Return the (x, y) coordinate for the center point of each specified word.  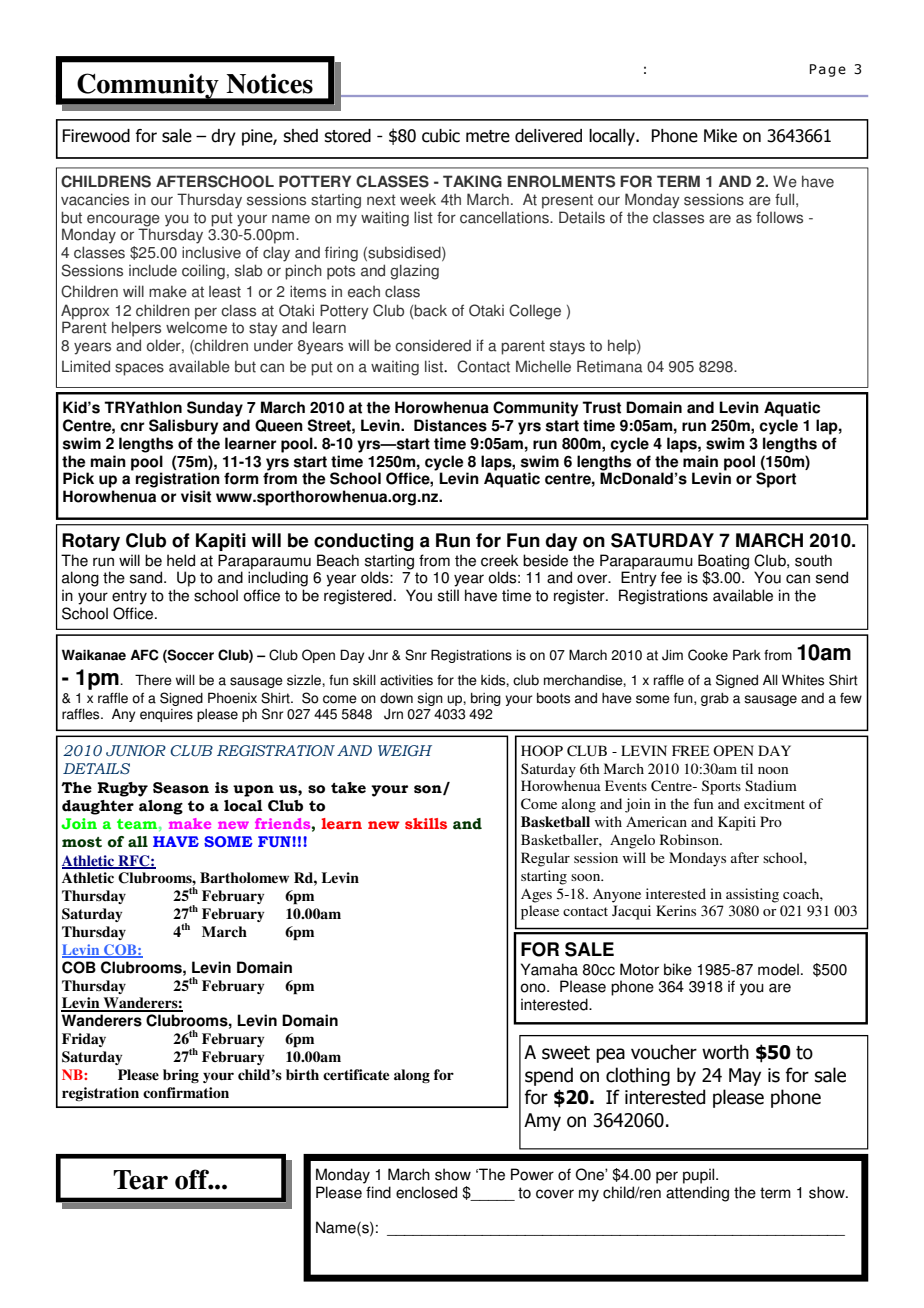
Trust (601, 407)
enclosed (426, 1192)
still (448, 595)
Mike (720, 136)
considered (433, 346)
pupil (700, 1176)
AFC (144, 655)
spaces (139, 369)
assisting (752, 895)
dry (223, 137)
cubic (441, 136)
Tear (140, 1180)
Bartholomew (244, 877)
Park (747, 655)
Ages (536, 896)
